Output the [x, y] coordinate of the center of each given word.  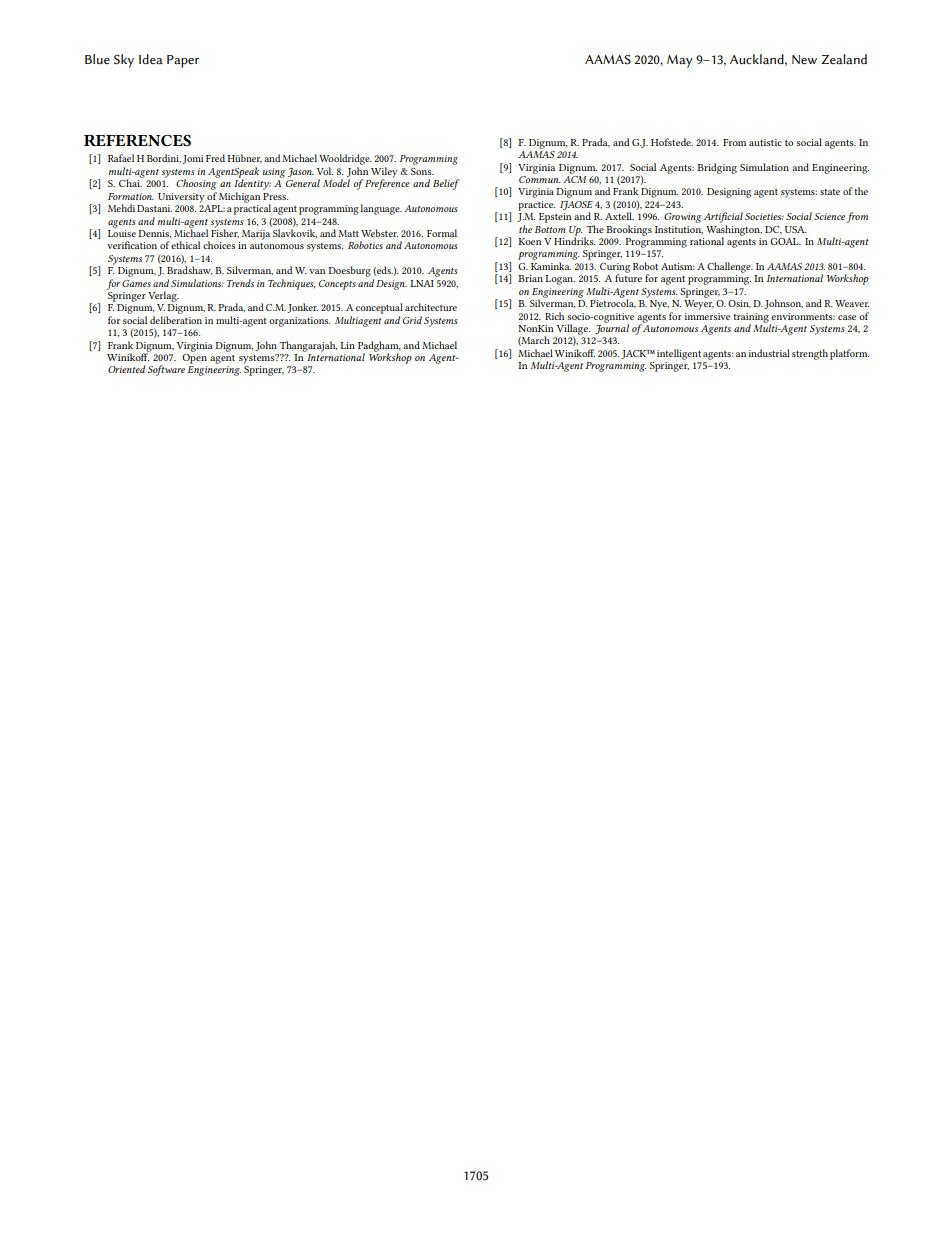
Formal [442, 233]
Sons [422, 171]
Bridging [717, 168]
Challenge [730, 267]
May [680, 61]
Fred [215, 158]
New [804, 60]
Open [194, 357]
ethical [185, 245]
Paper [183, 61]
